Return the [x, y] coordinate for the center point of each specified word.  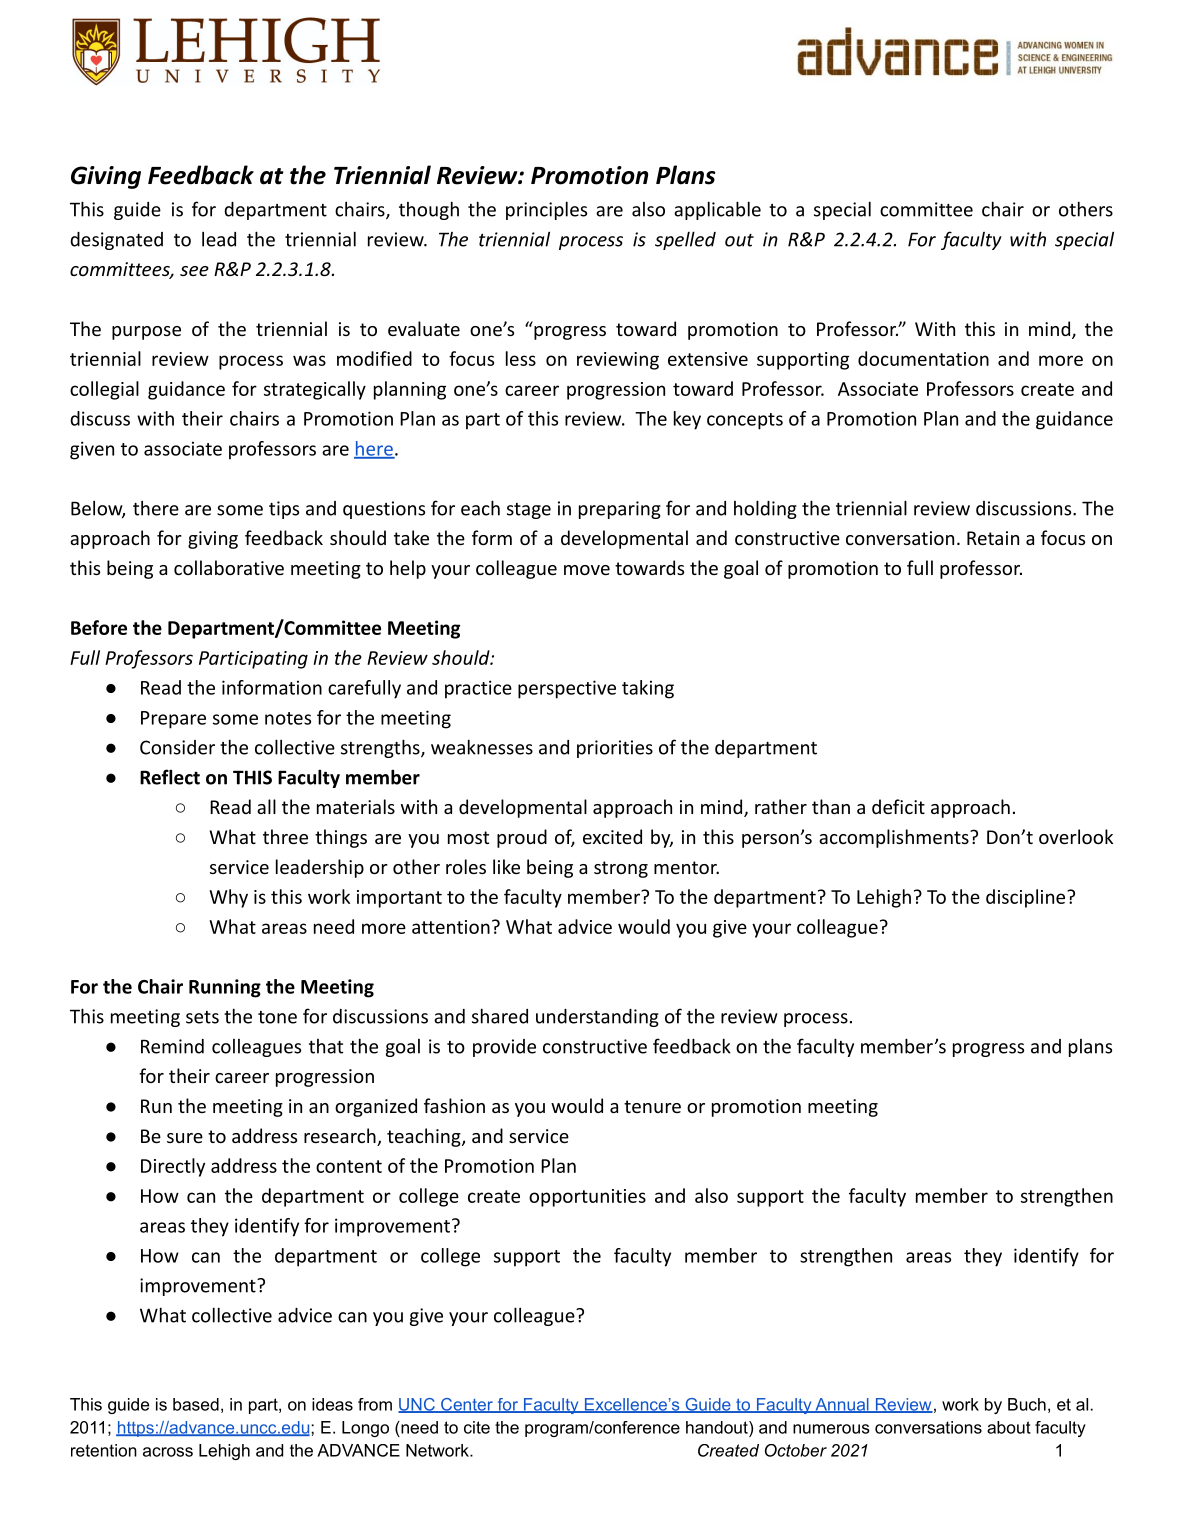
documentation [923, 358]
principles [546, 210]
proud [522, 838]
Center [467, 1405]
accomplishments [895, 838]
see [194, 271]
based [196, 1404]
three [285, 836]
